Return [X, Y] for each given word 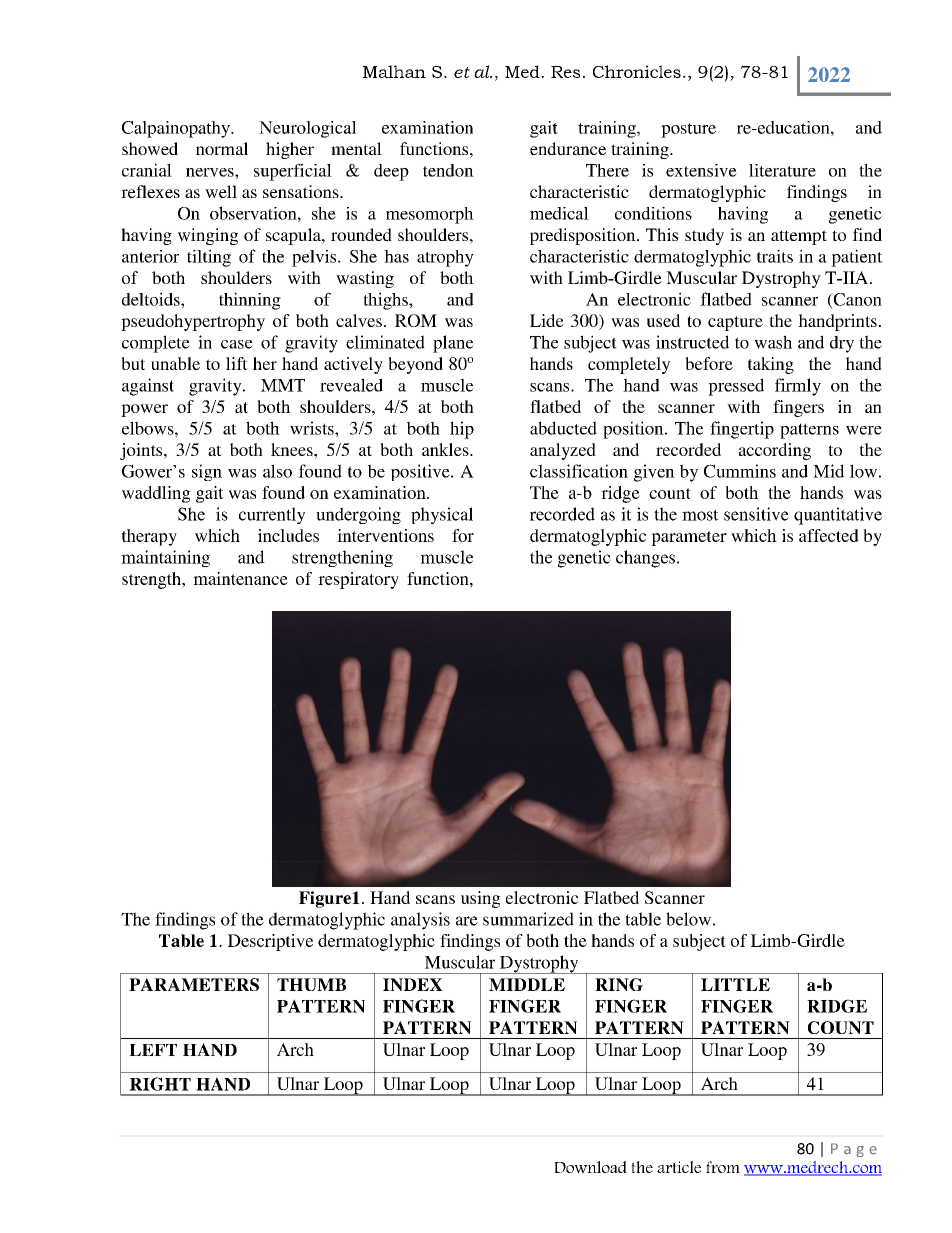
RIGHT [160, 1084]
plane [453, 344]
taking [771, 365]
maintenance [240, 578]
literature [782, 170]
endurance [568, 148]
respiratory [358, 580]
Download [590, 1167]
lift [237, 363]
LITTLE [735, 984]
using [481, 899]
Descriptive [270, 942]
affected [829, 535]
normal [222, 148]
